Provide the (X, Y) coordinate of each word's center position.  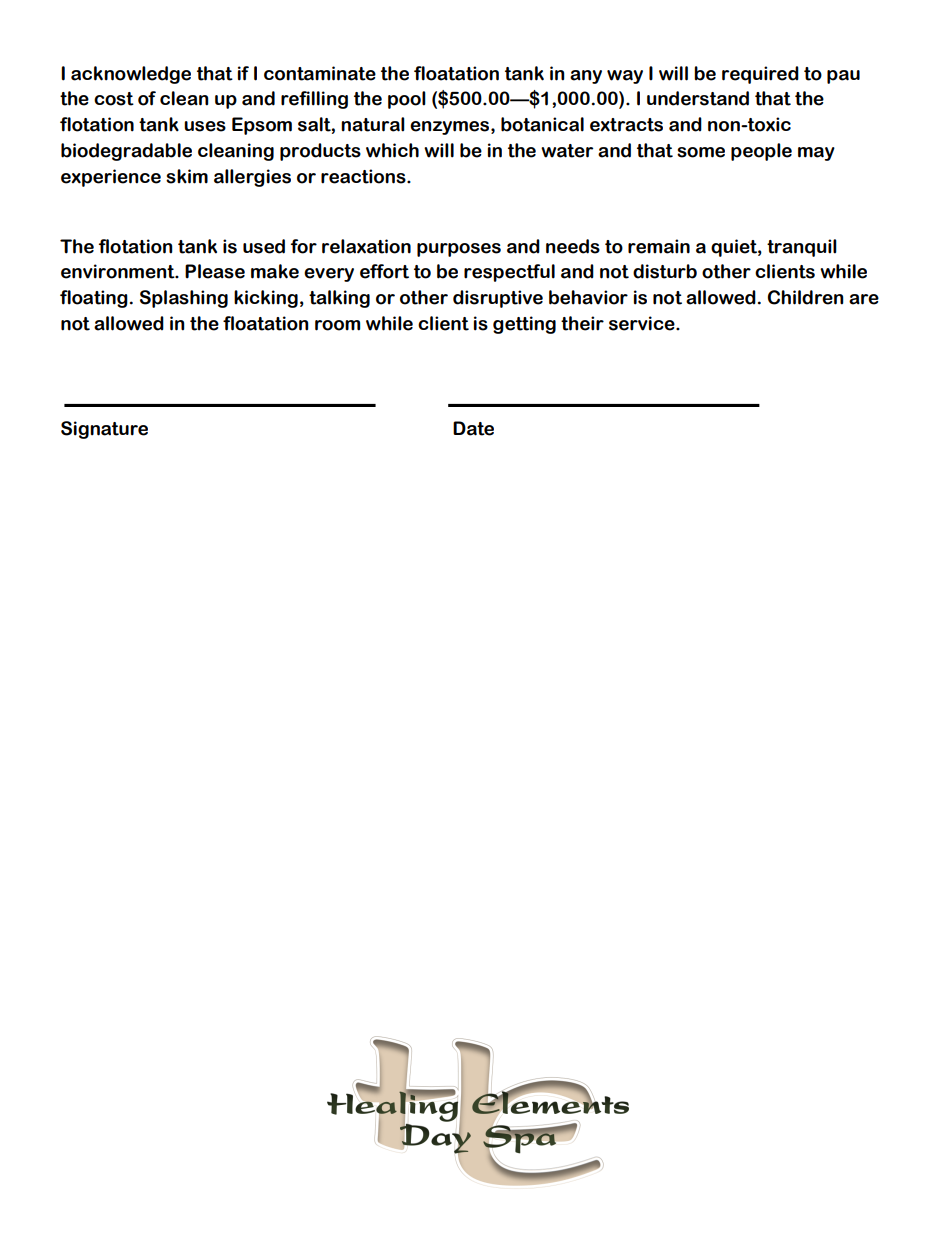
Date (473, 428)
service (643, 323)
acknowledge (131, 75)
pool (407, 100)
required (760, 75)
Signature (104, 430)
